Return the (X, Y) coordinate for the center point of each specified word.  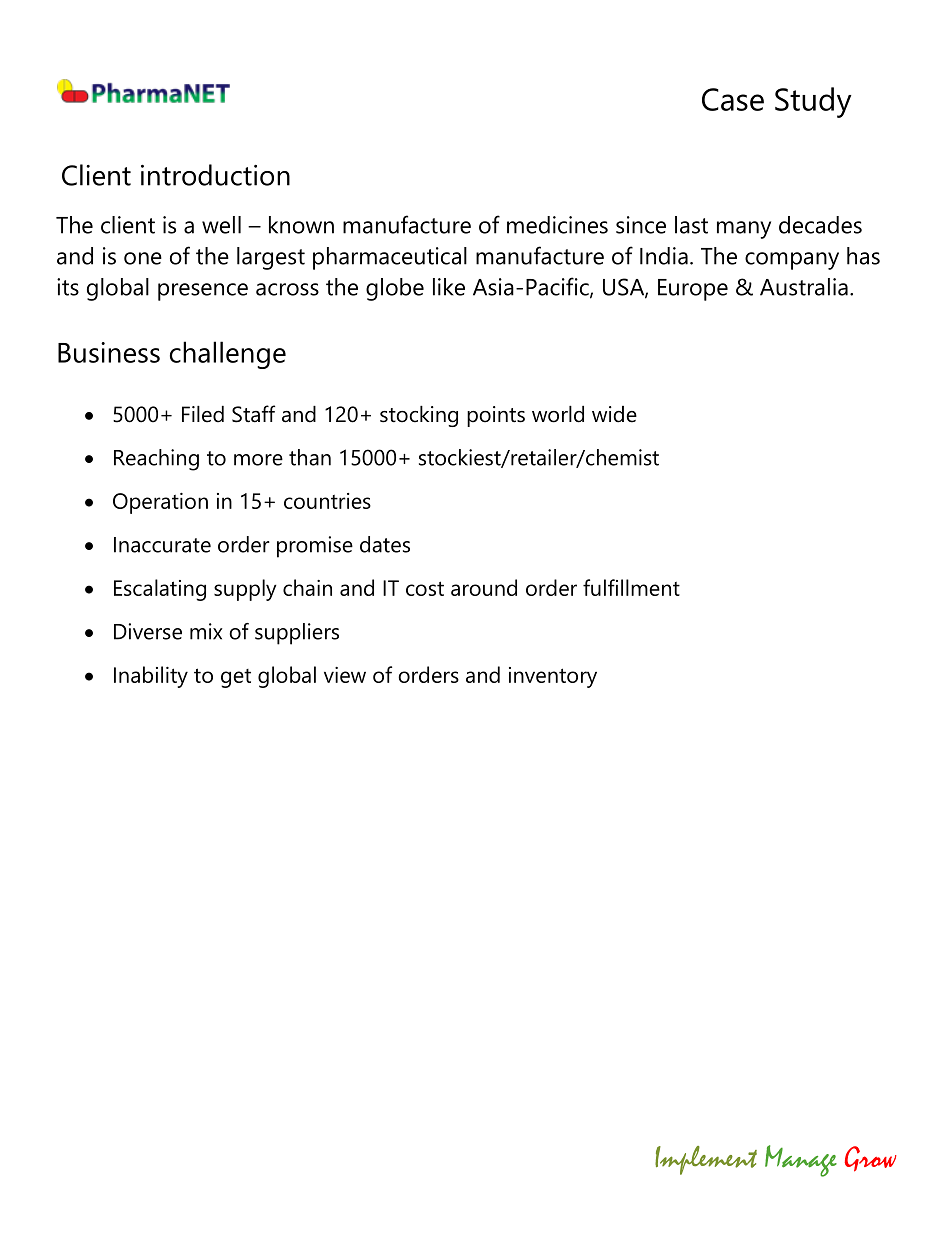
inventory (553, 677)
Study (813, 102)
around (484, 587)
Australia (804, 287)
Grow (870, 1159)
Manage (801, 1161)
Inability (151, 677)
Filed (203, 414)
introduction (215, 175)
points (496, 416)
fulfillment (631, 587)
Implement (706, 1160)
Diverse (148, 631)
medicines (557, 225)
